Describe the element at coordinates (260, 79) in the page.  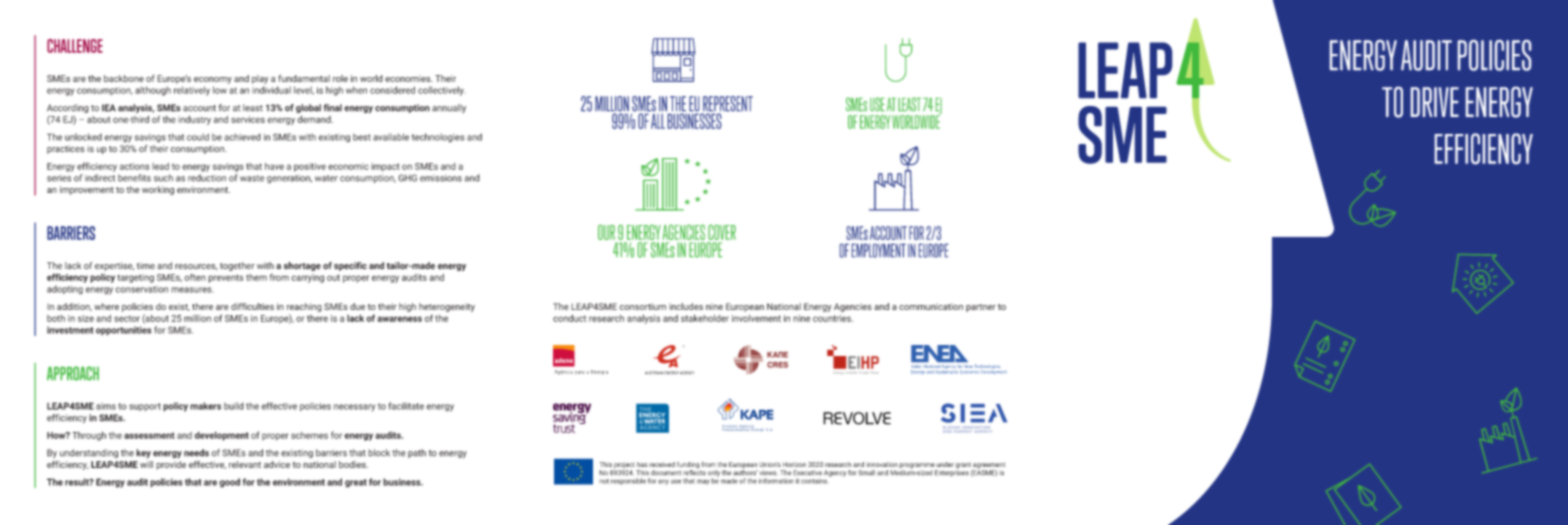
I see `play` at that location.
